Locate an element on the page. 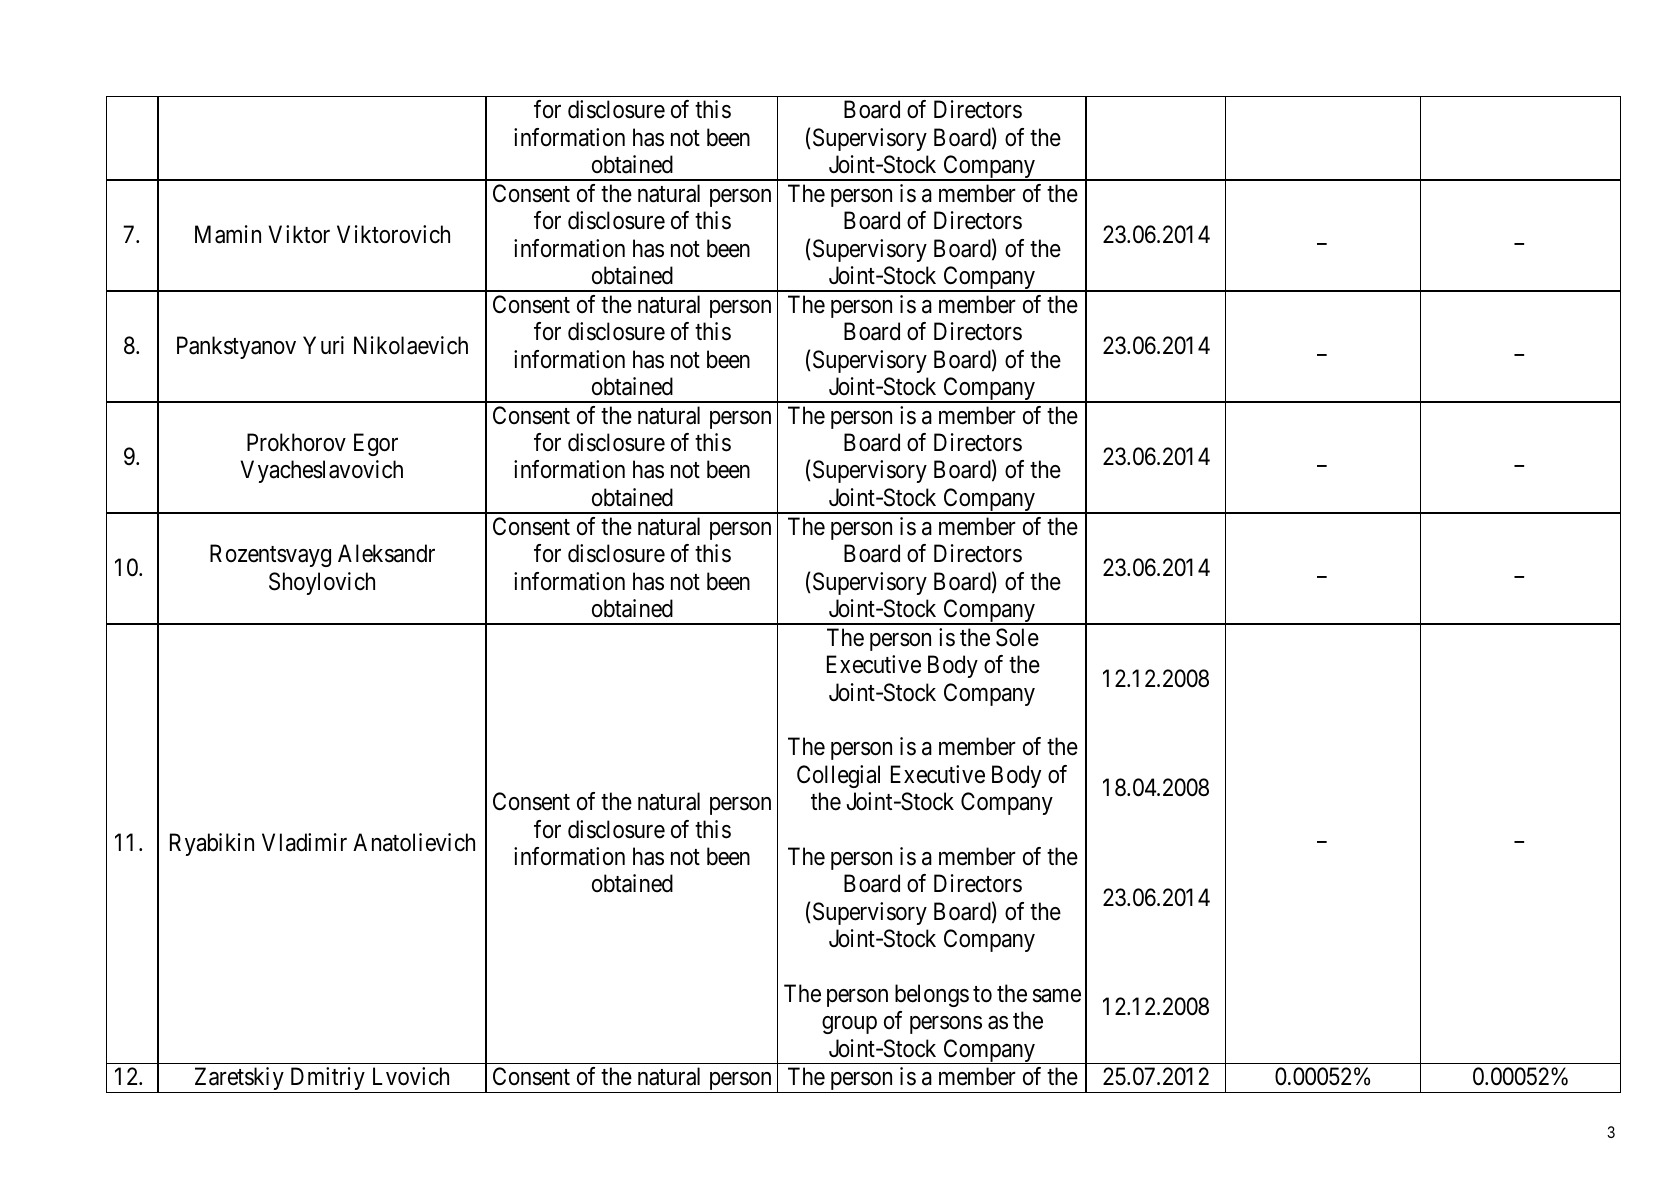 This document has width=1671, height=1182. Collegial is located at coordinates (838, 776).
